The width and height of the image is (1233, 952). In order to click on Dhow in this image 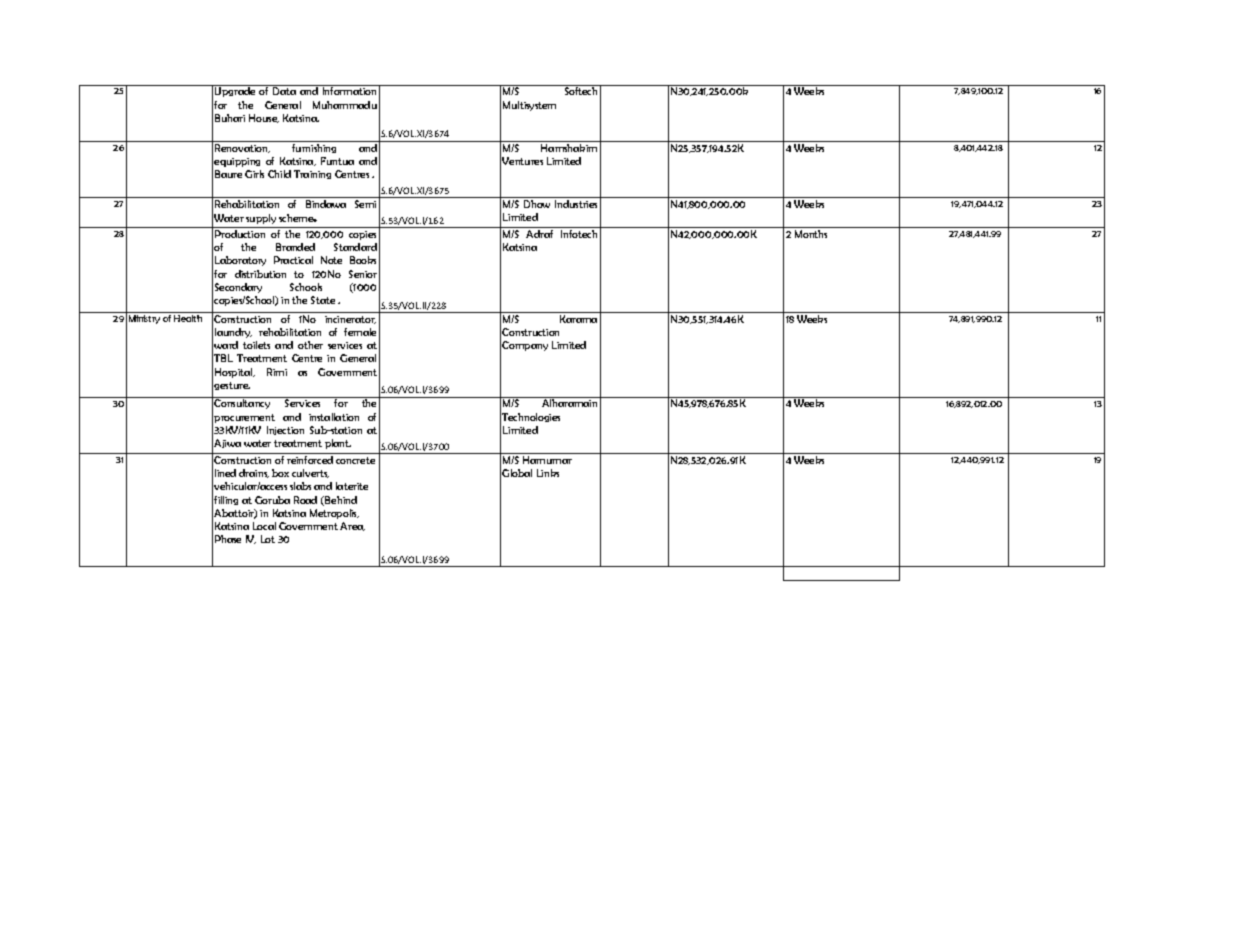, I will do `click(537, 204)`.
